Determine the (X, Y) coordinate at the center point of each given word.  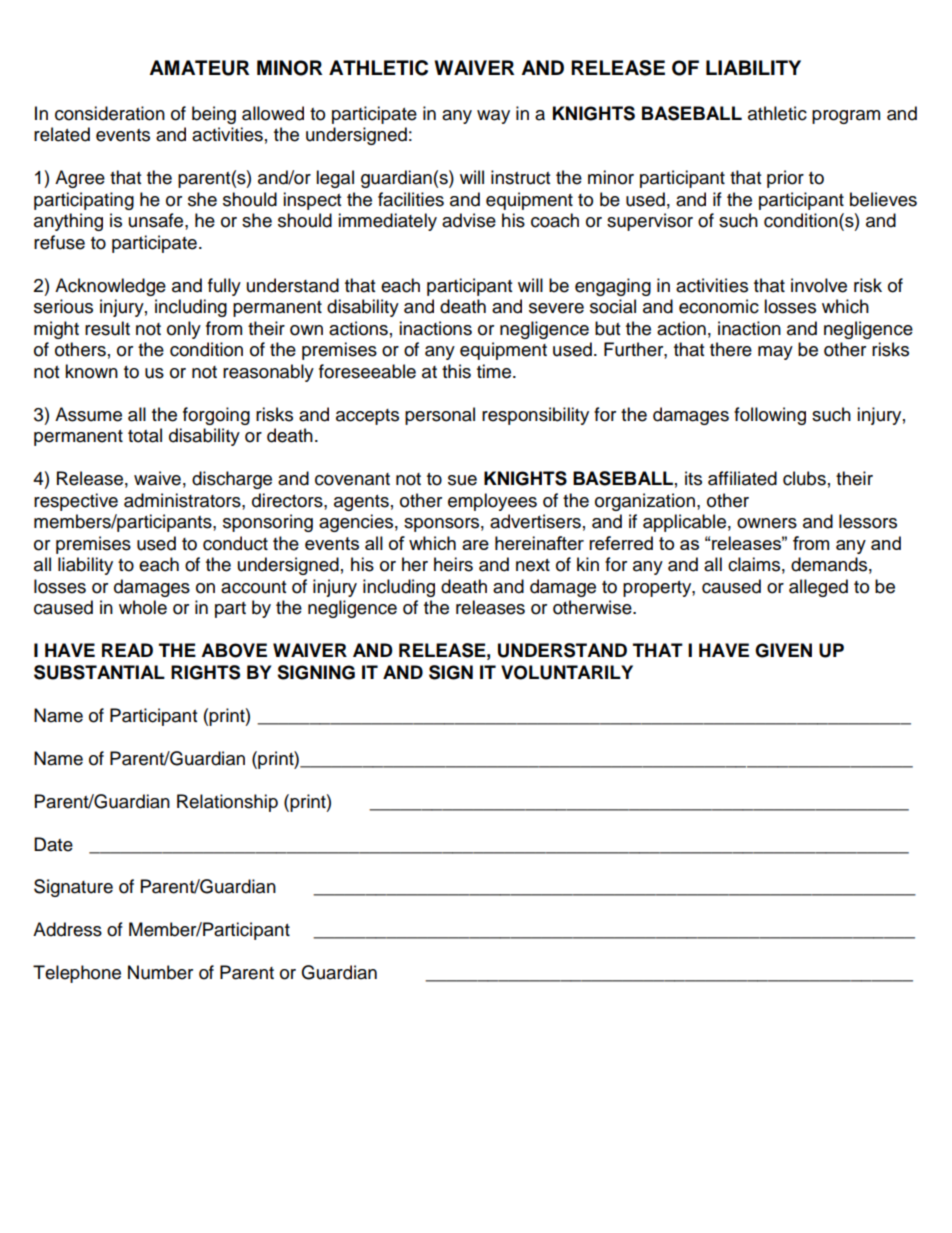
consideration (110, 113)
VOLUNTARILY (567, 672)
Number (160, 972)
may (775, 353)
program (846, 117)
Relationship (227, 803)
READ (127, 650)
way (493, 117)
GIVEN (783, 650)
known (91, 371)
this (456, 371)
